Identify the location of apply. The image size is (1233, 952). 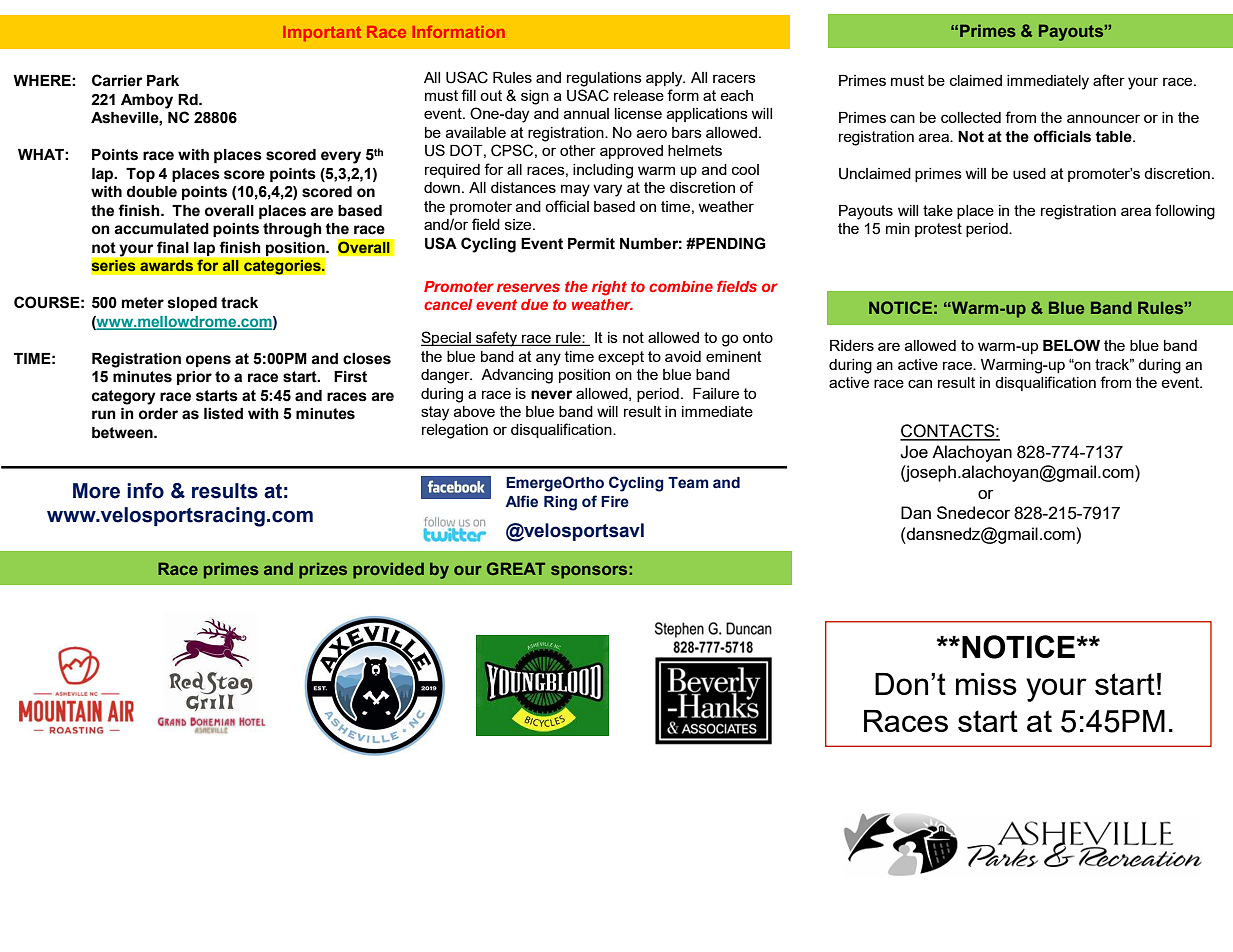
(665, 79).
